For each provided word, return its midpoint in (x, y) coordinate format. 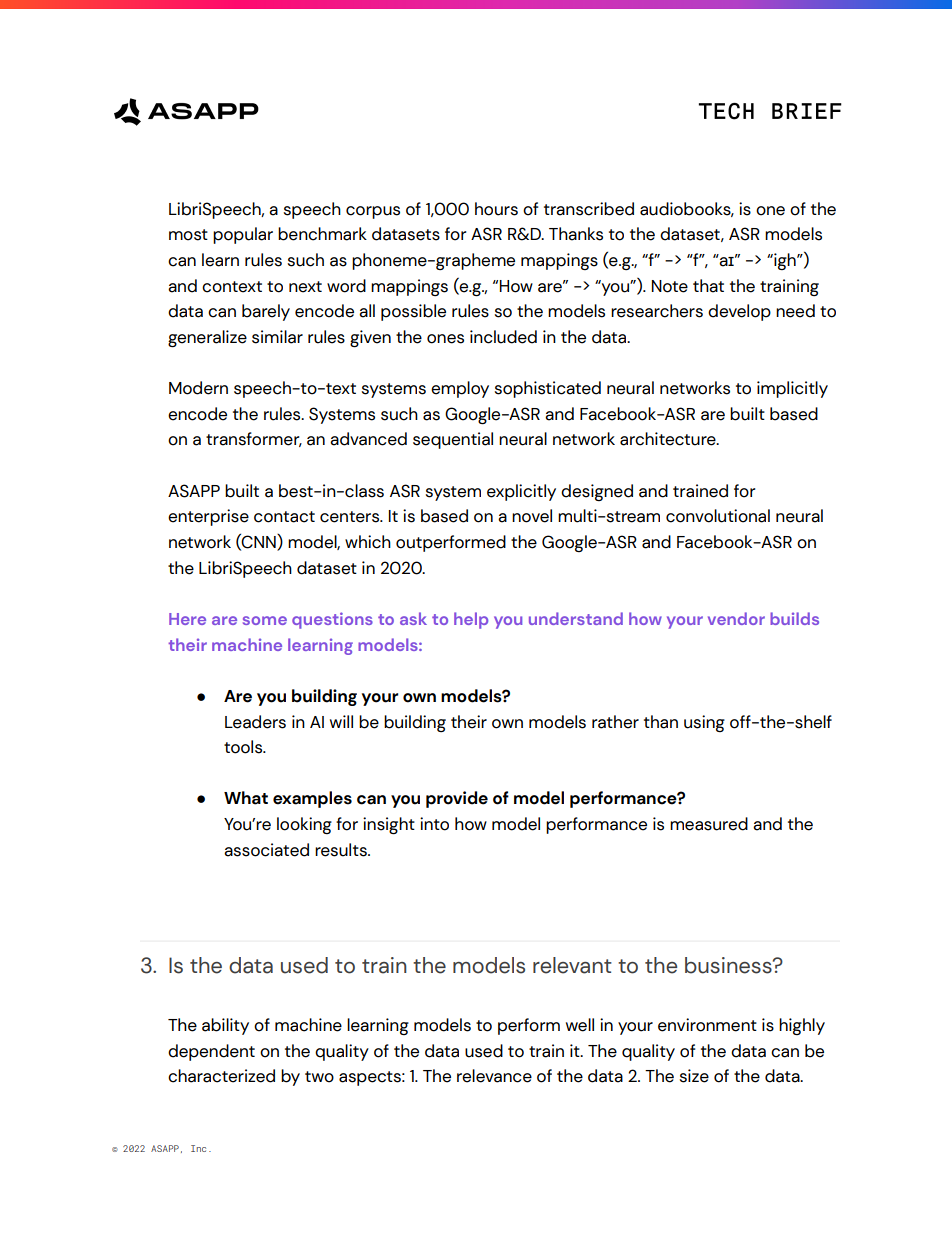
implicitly (792, 389)
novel (532, 516)
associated (266, 850)
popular (243, 235)
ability (225, 1026)
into (434, 824)
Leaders (255, 722)
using (704, 723)
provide (457, 799)
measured (709, 824)
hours (496, 209)
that (708, 286)
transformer (254, 439)
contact (284, 517)
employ (460, 389)
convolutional (718, 516)
